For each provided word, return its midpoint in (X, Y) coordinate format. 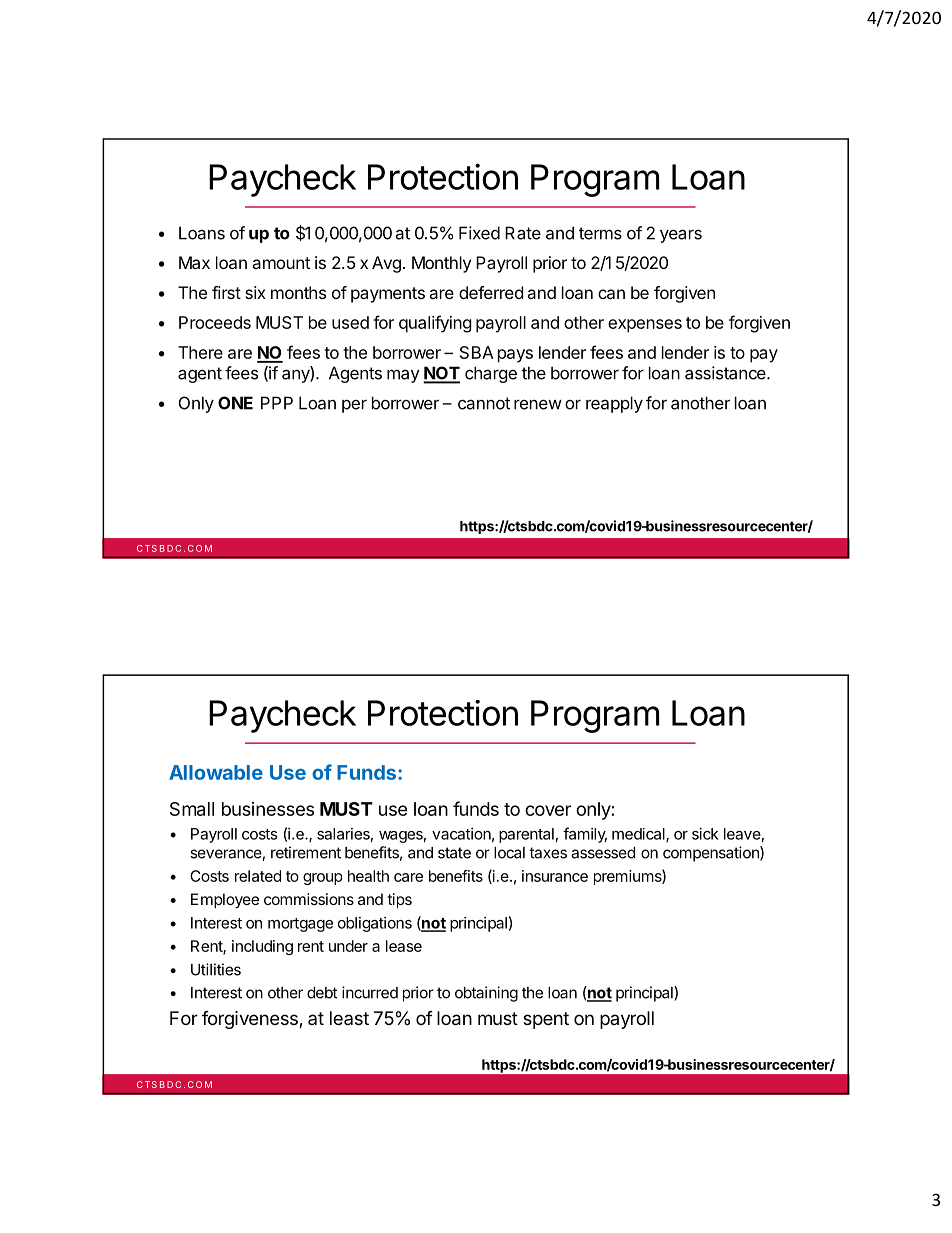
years (681, 236)
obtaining (486, 994)
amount (281, 263)
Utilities (216, 969)
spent (546, 1020)
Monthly (441, 264)
